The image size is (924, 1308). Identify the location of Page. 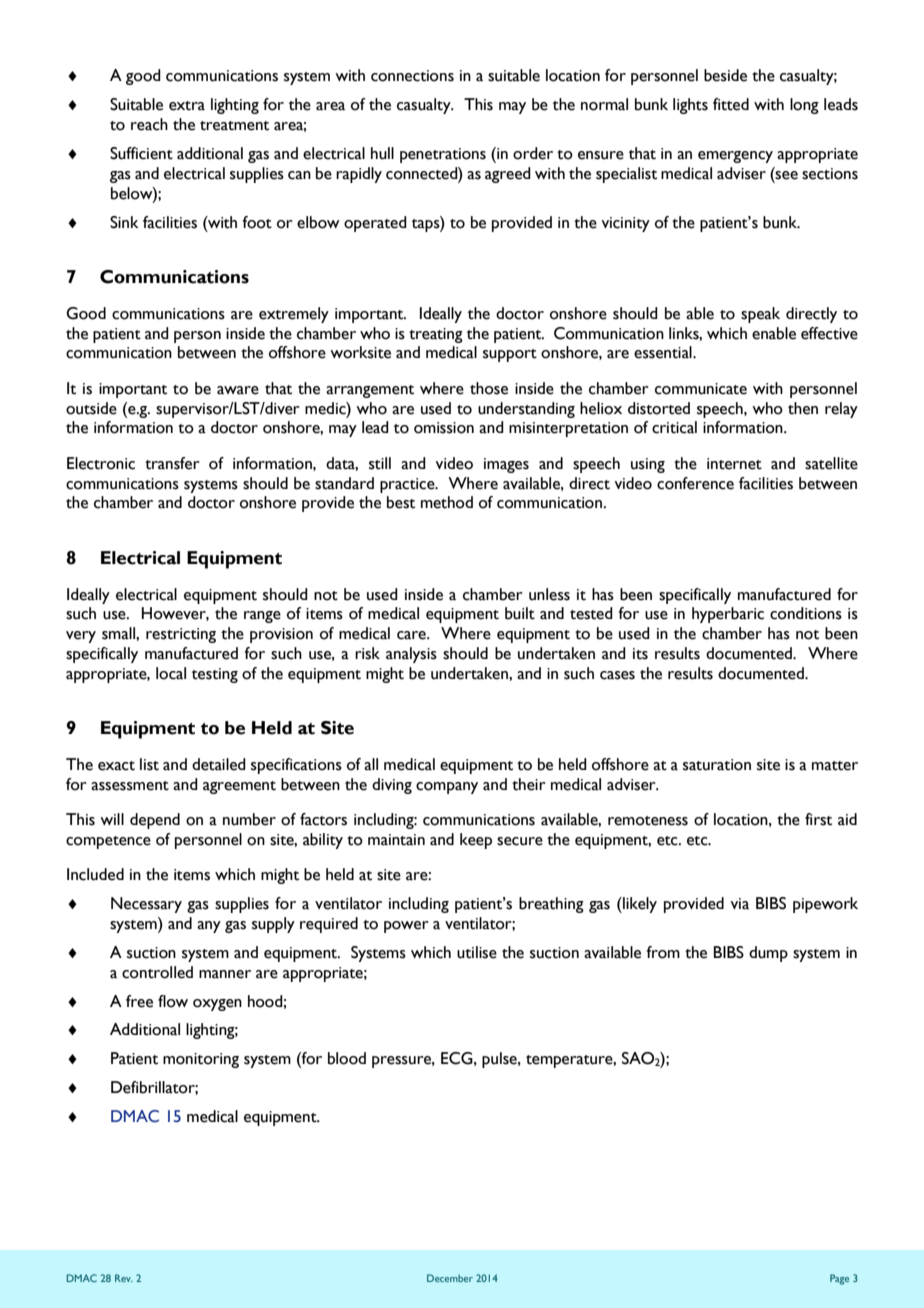
(839, 1279).
